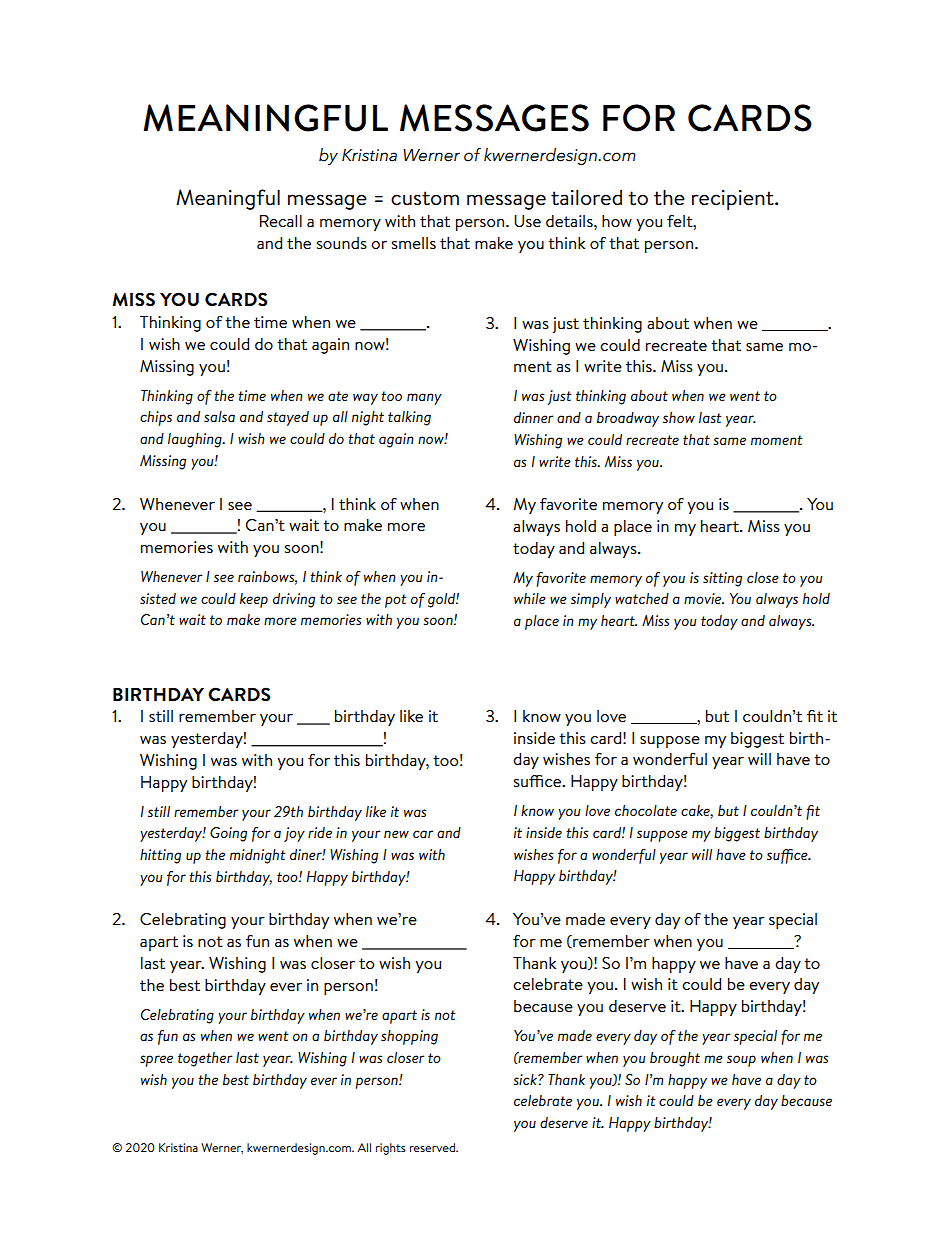  What do you see at coordinates (228, 834) in the document?
I see `Going` at bounding box center [228, 834].
